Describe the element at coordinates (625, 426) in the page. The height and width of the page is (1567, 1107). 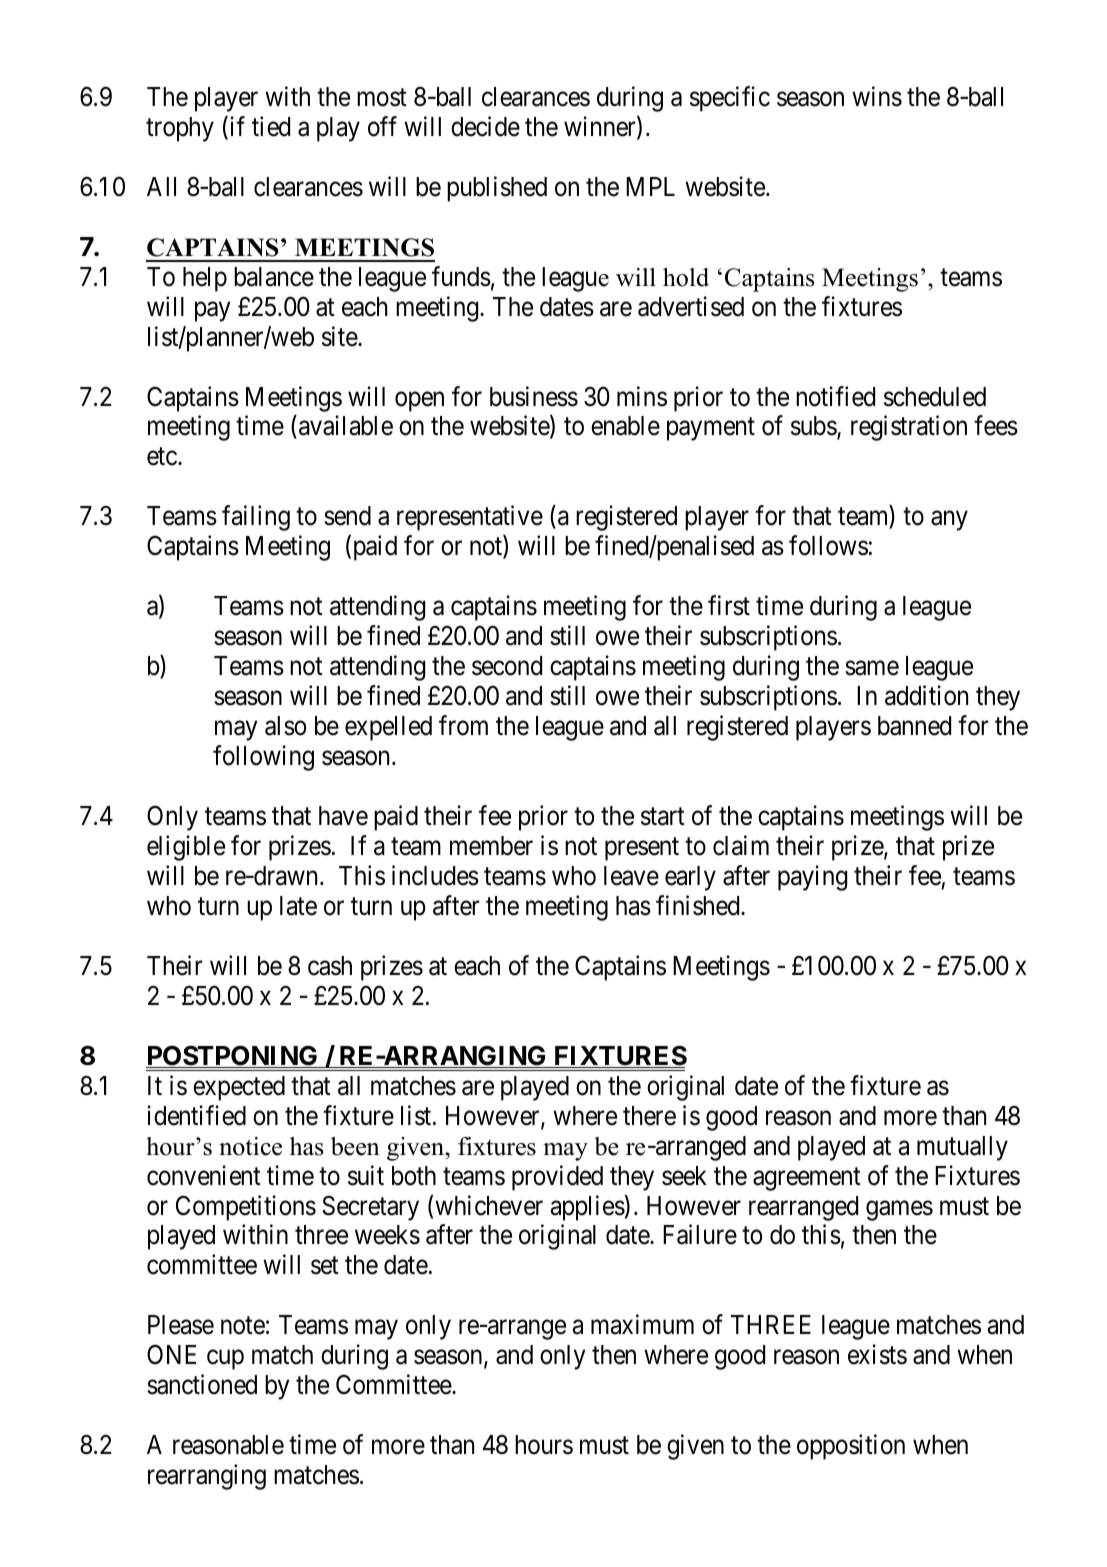
I see `enable` at that location.
